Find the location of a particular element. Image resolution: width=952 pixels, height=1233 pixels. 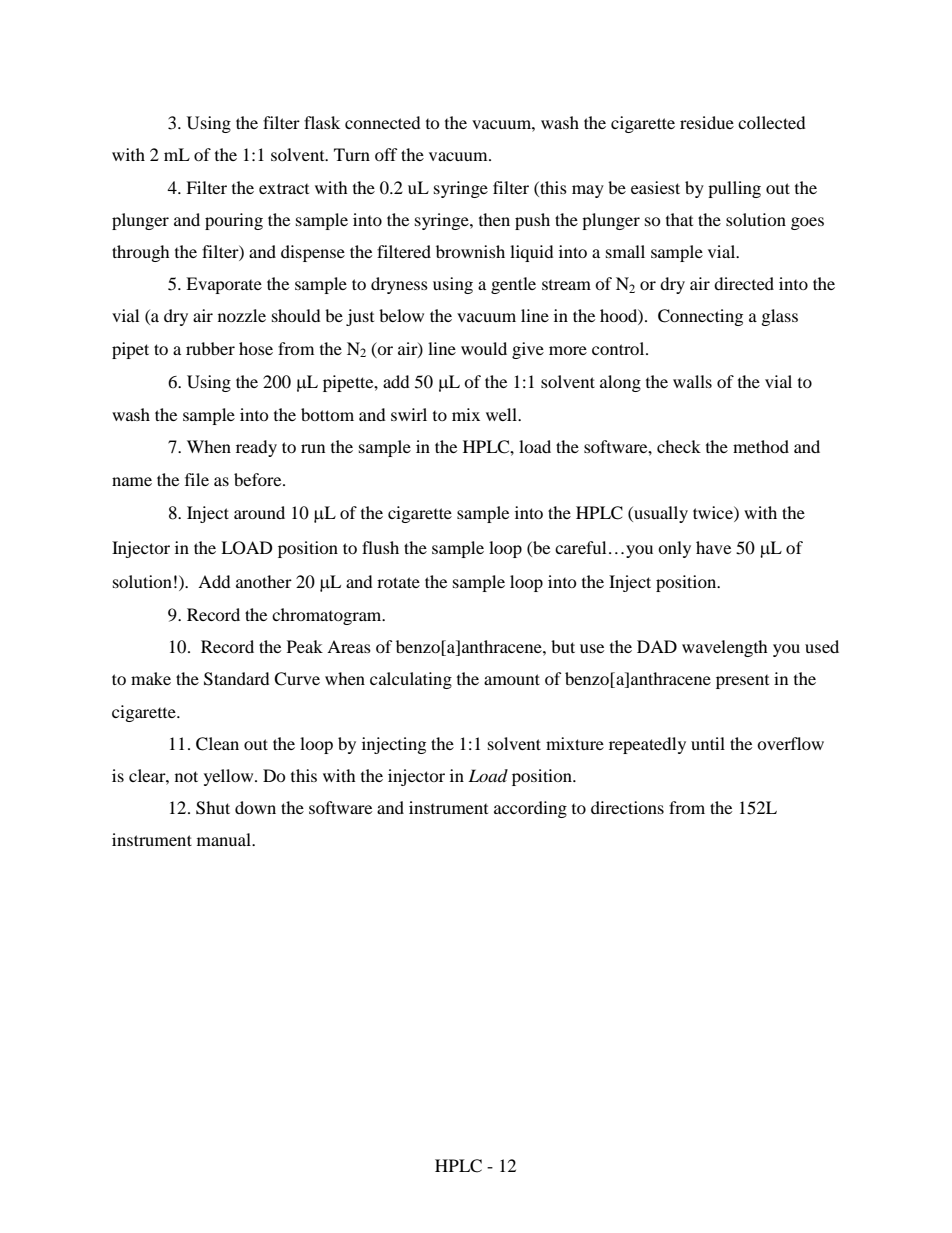

rubber is located at coordinates (210, 348).
